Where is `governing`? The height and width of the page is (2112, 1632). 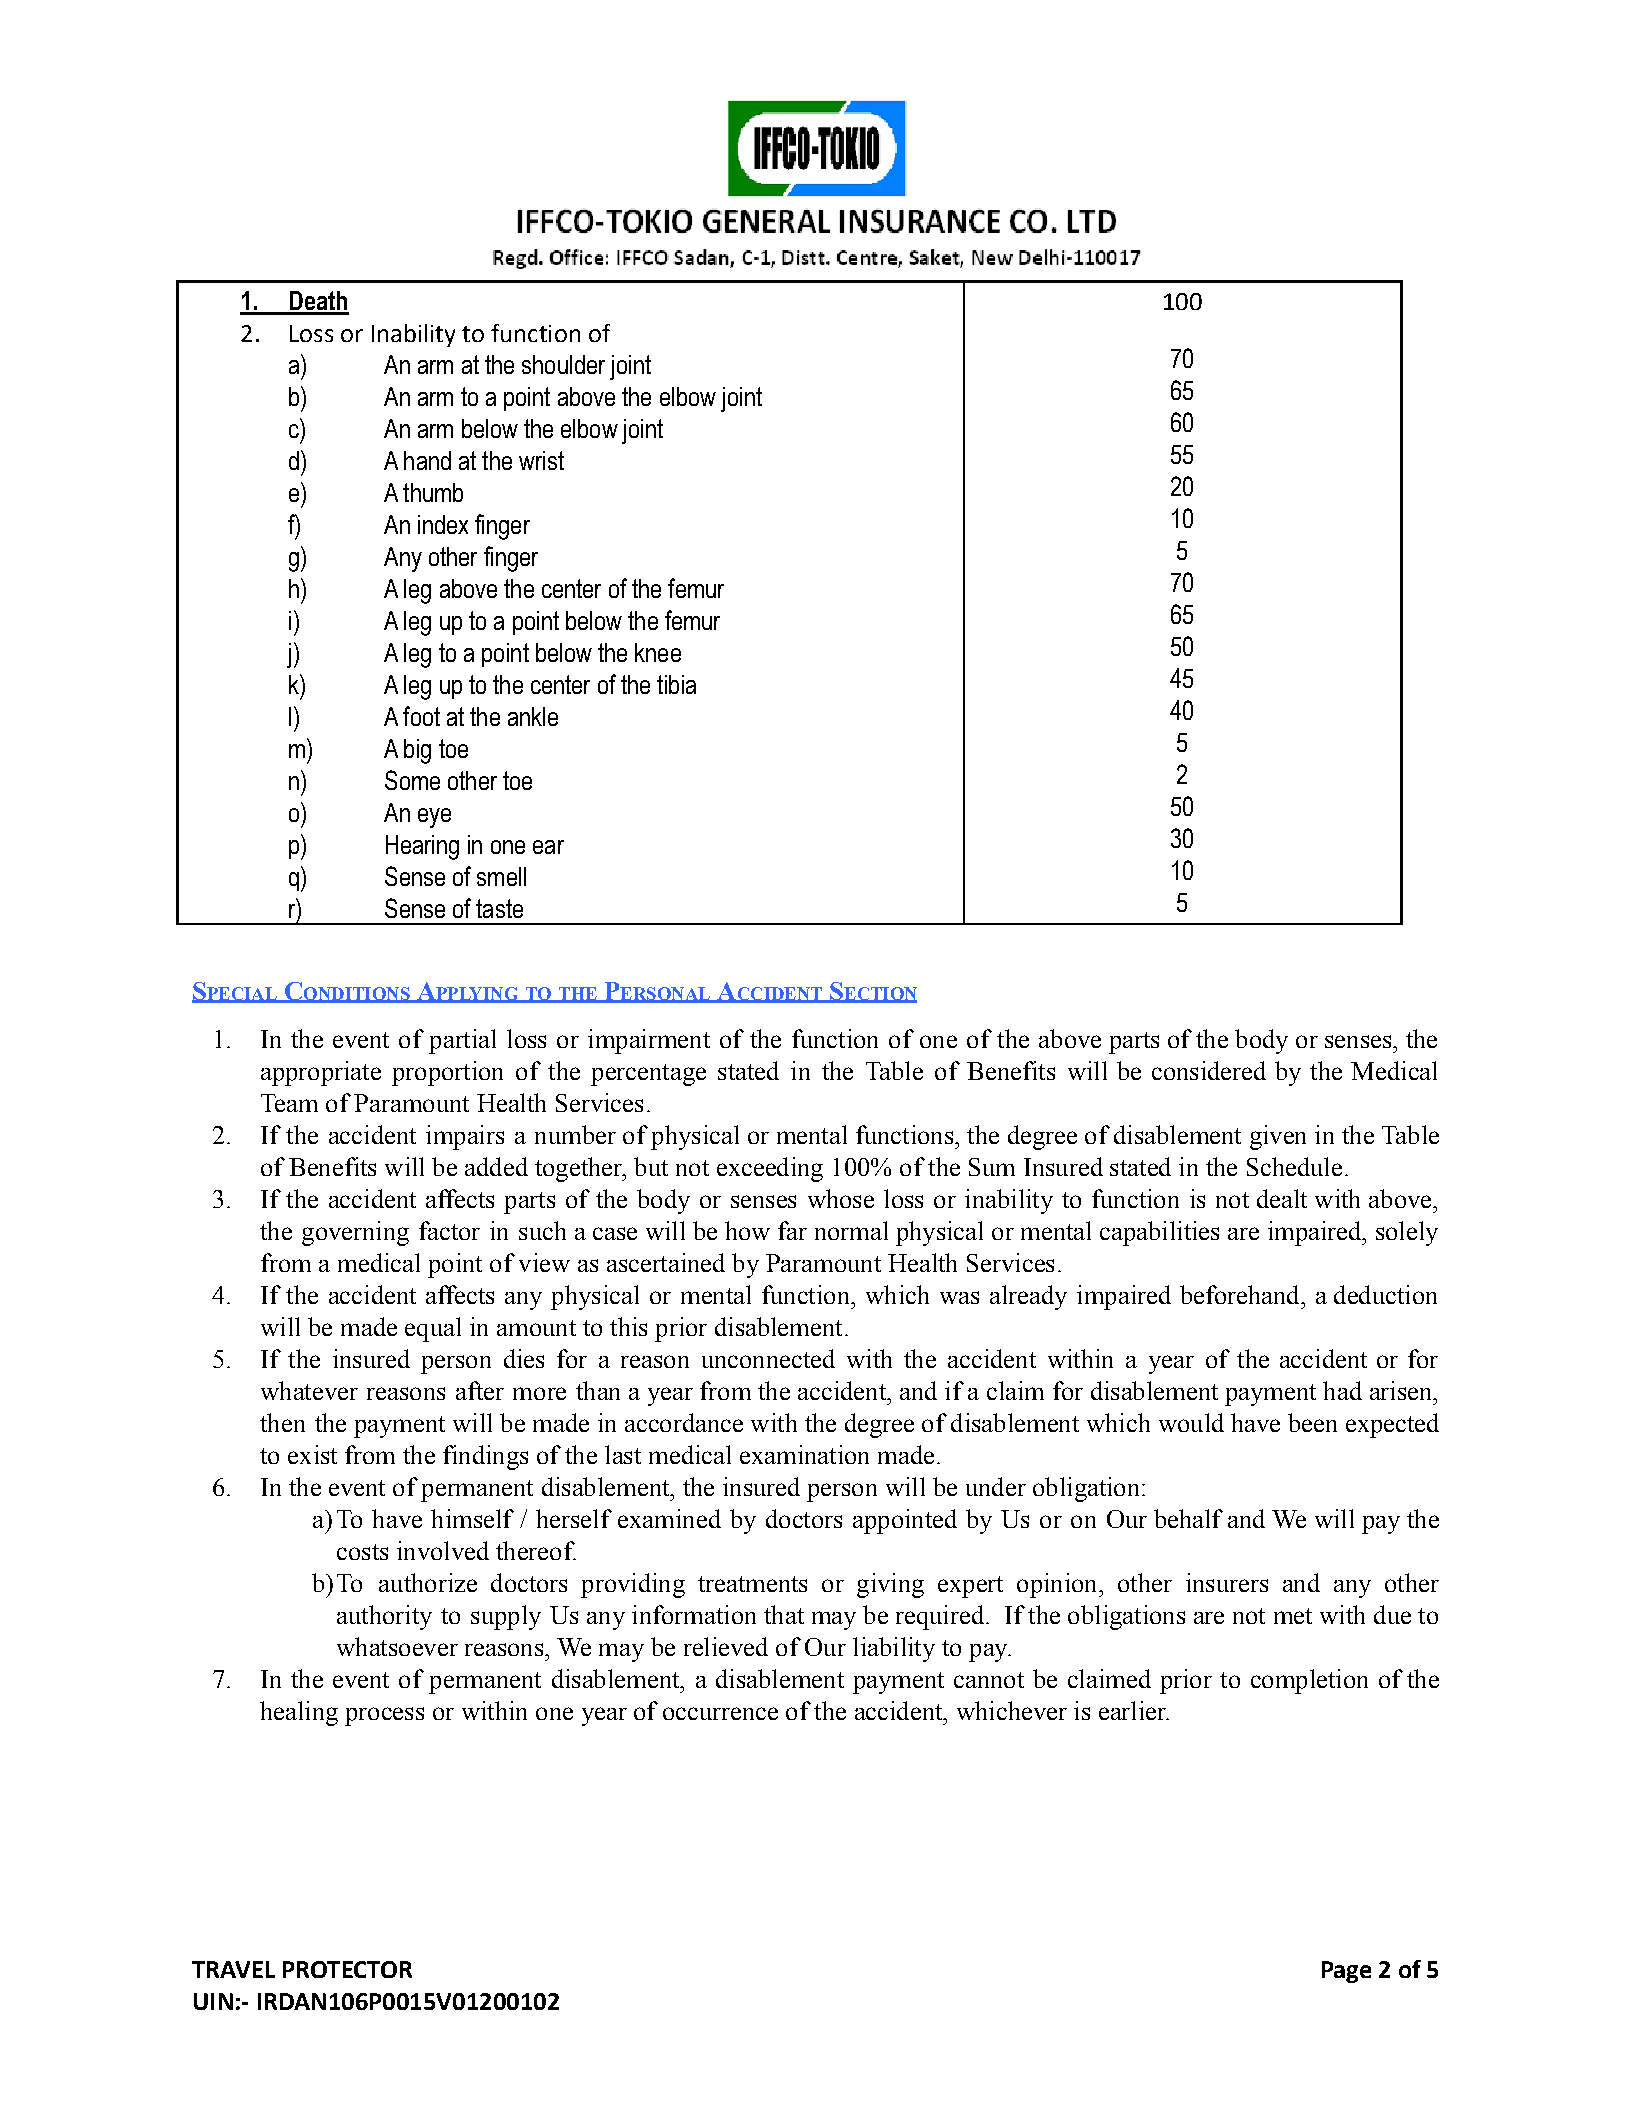
governing is located at coordinates (355, 1233).
